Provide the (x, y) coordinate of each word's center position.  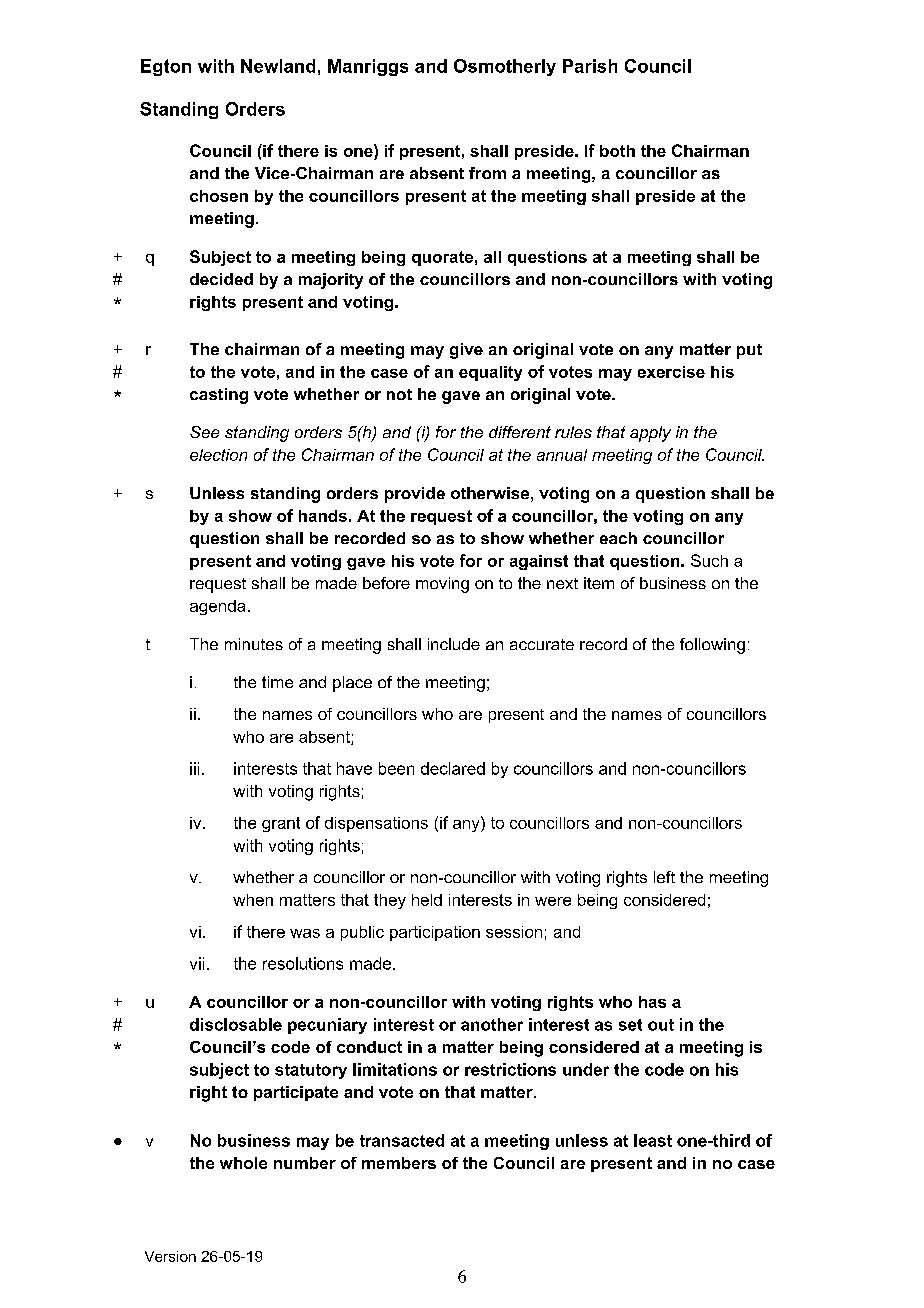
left (664, 877)
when (253, 900)
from (487, 173)
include (454, 644)
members (399, 1163)
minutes (254, 644)
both (617, 151)
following (712, 646)
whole (243, 1163)
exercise (671, 372)
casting (219, 396)
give (466, 351)
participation (435, 933)
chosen (219, 196)
